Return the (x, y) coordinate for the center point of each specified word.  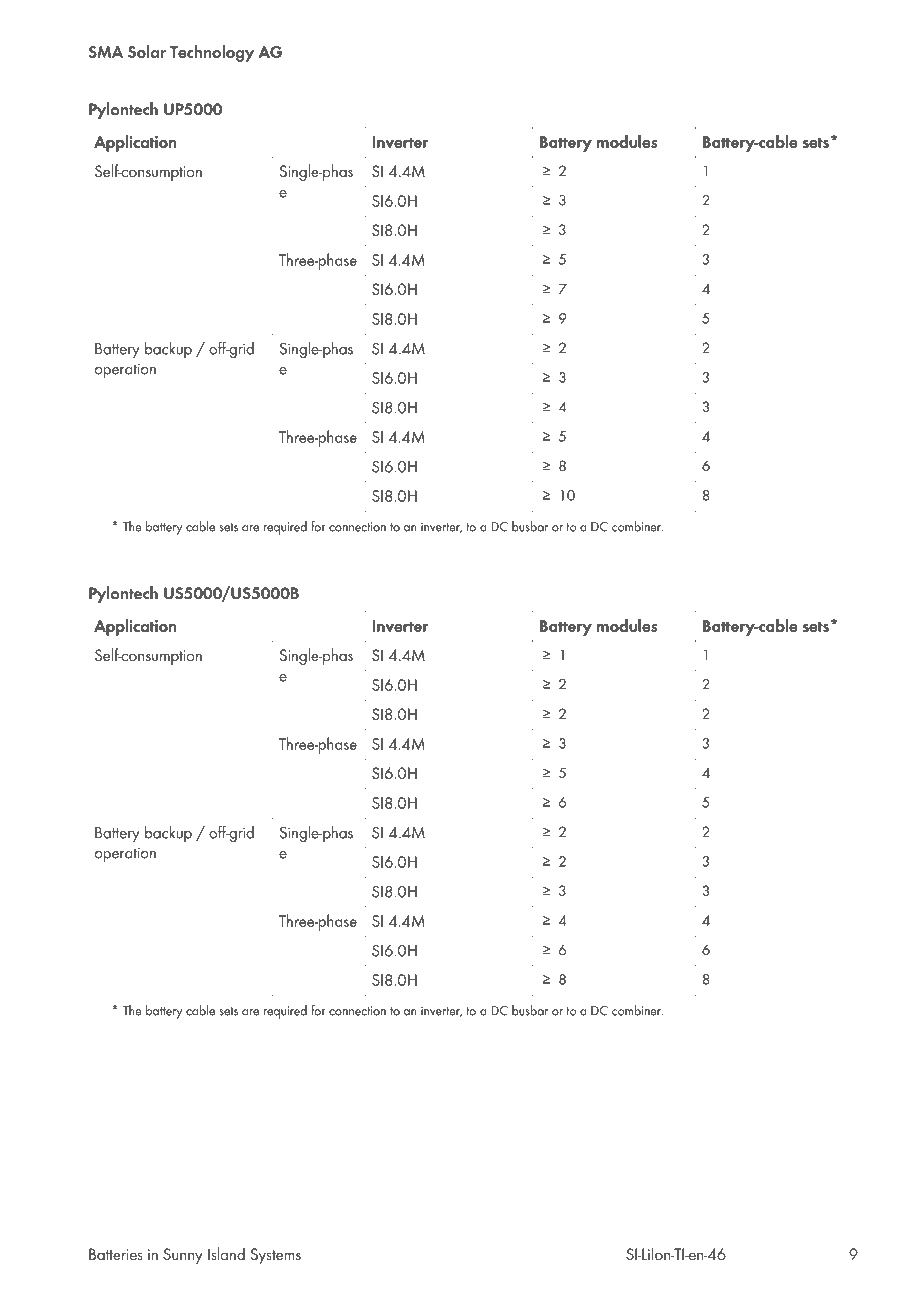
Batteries (116, 1254)
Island (226, 1253)
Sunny (183, 1256)
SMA (106, 52)
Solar (147, 51)
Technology (212, 53)
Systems (276, 1256)
